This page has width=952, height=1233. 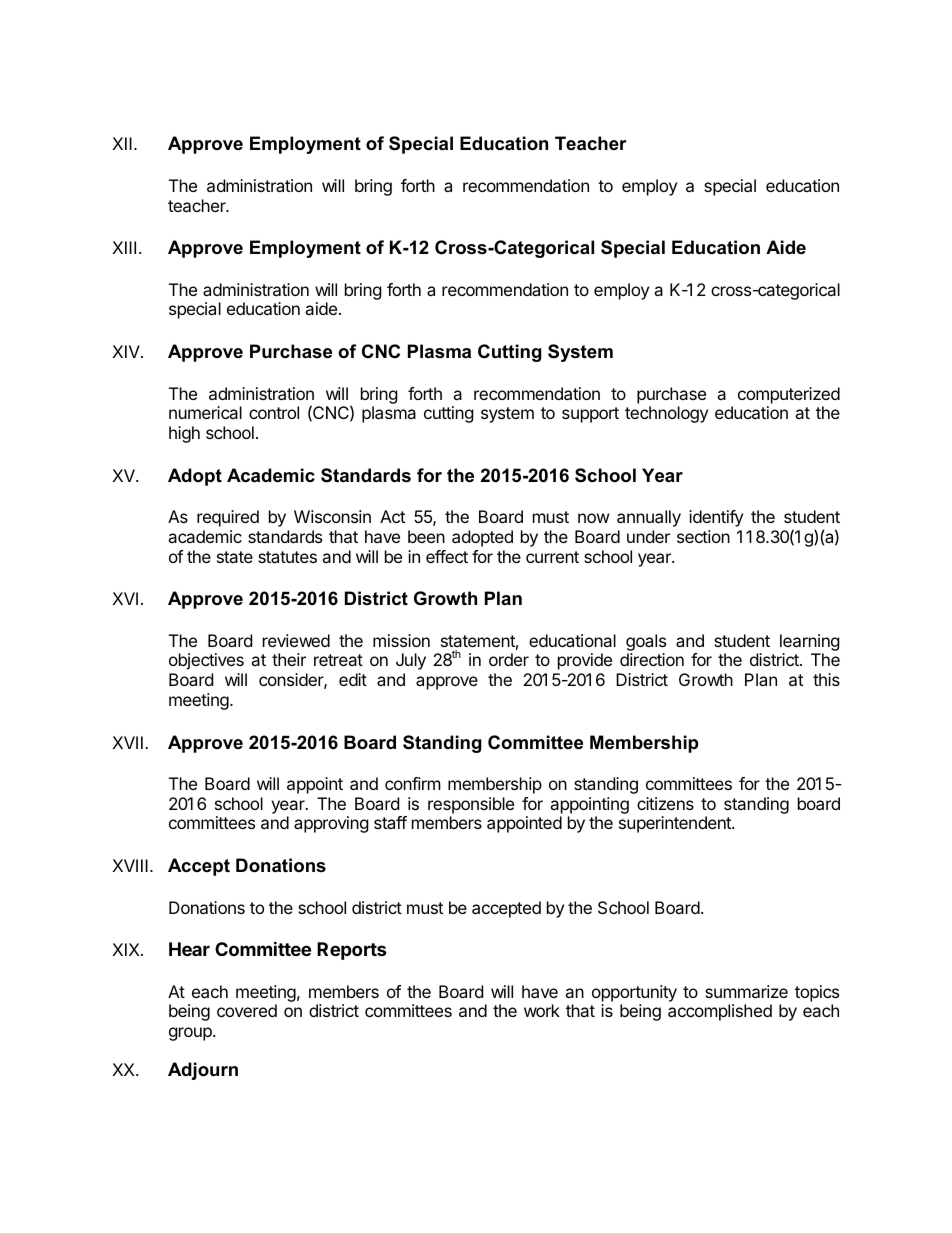 What do you see at coordinates (471, 805) in the page?
I see `responsible` at bounding box center [471, 805].
